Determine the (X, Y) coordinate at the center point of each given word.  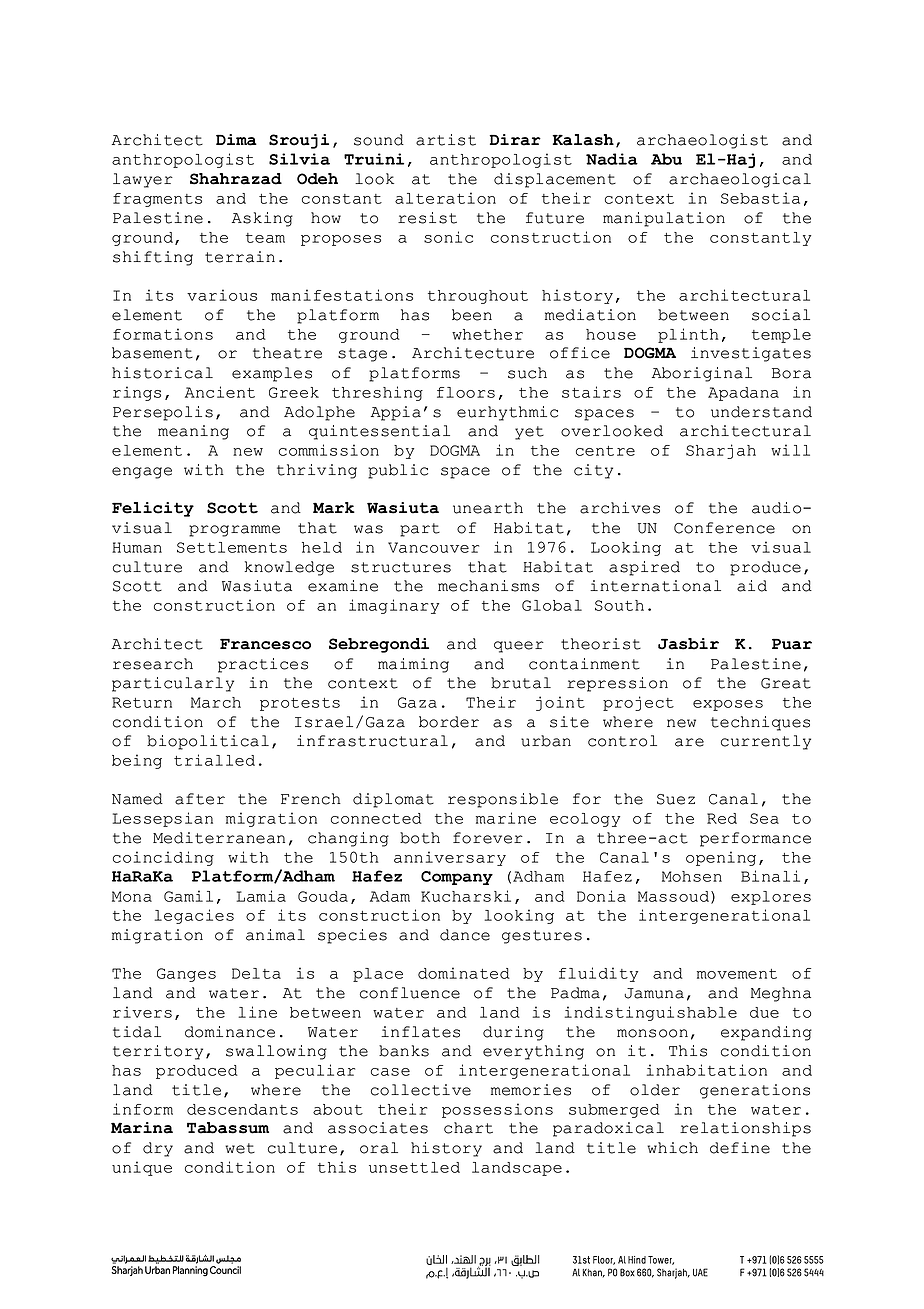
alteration (445, 198)
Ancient (220, 392)
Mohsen (692, 876)
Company (457, 878)
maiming (413, 665)
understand (761, 412)
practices (263, 665)
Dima (236, 140)
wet (240, 1148)
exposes (728, 705)
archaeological (740, 180)
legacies (194, 916)
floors (466, 392)
